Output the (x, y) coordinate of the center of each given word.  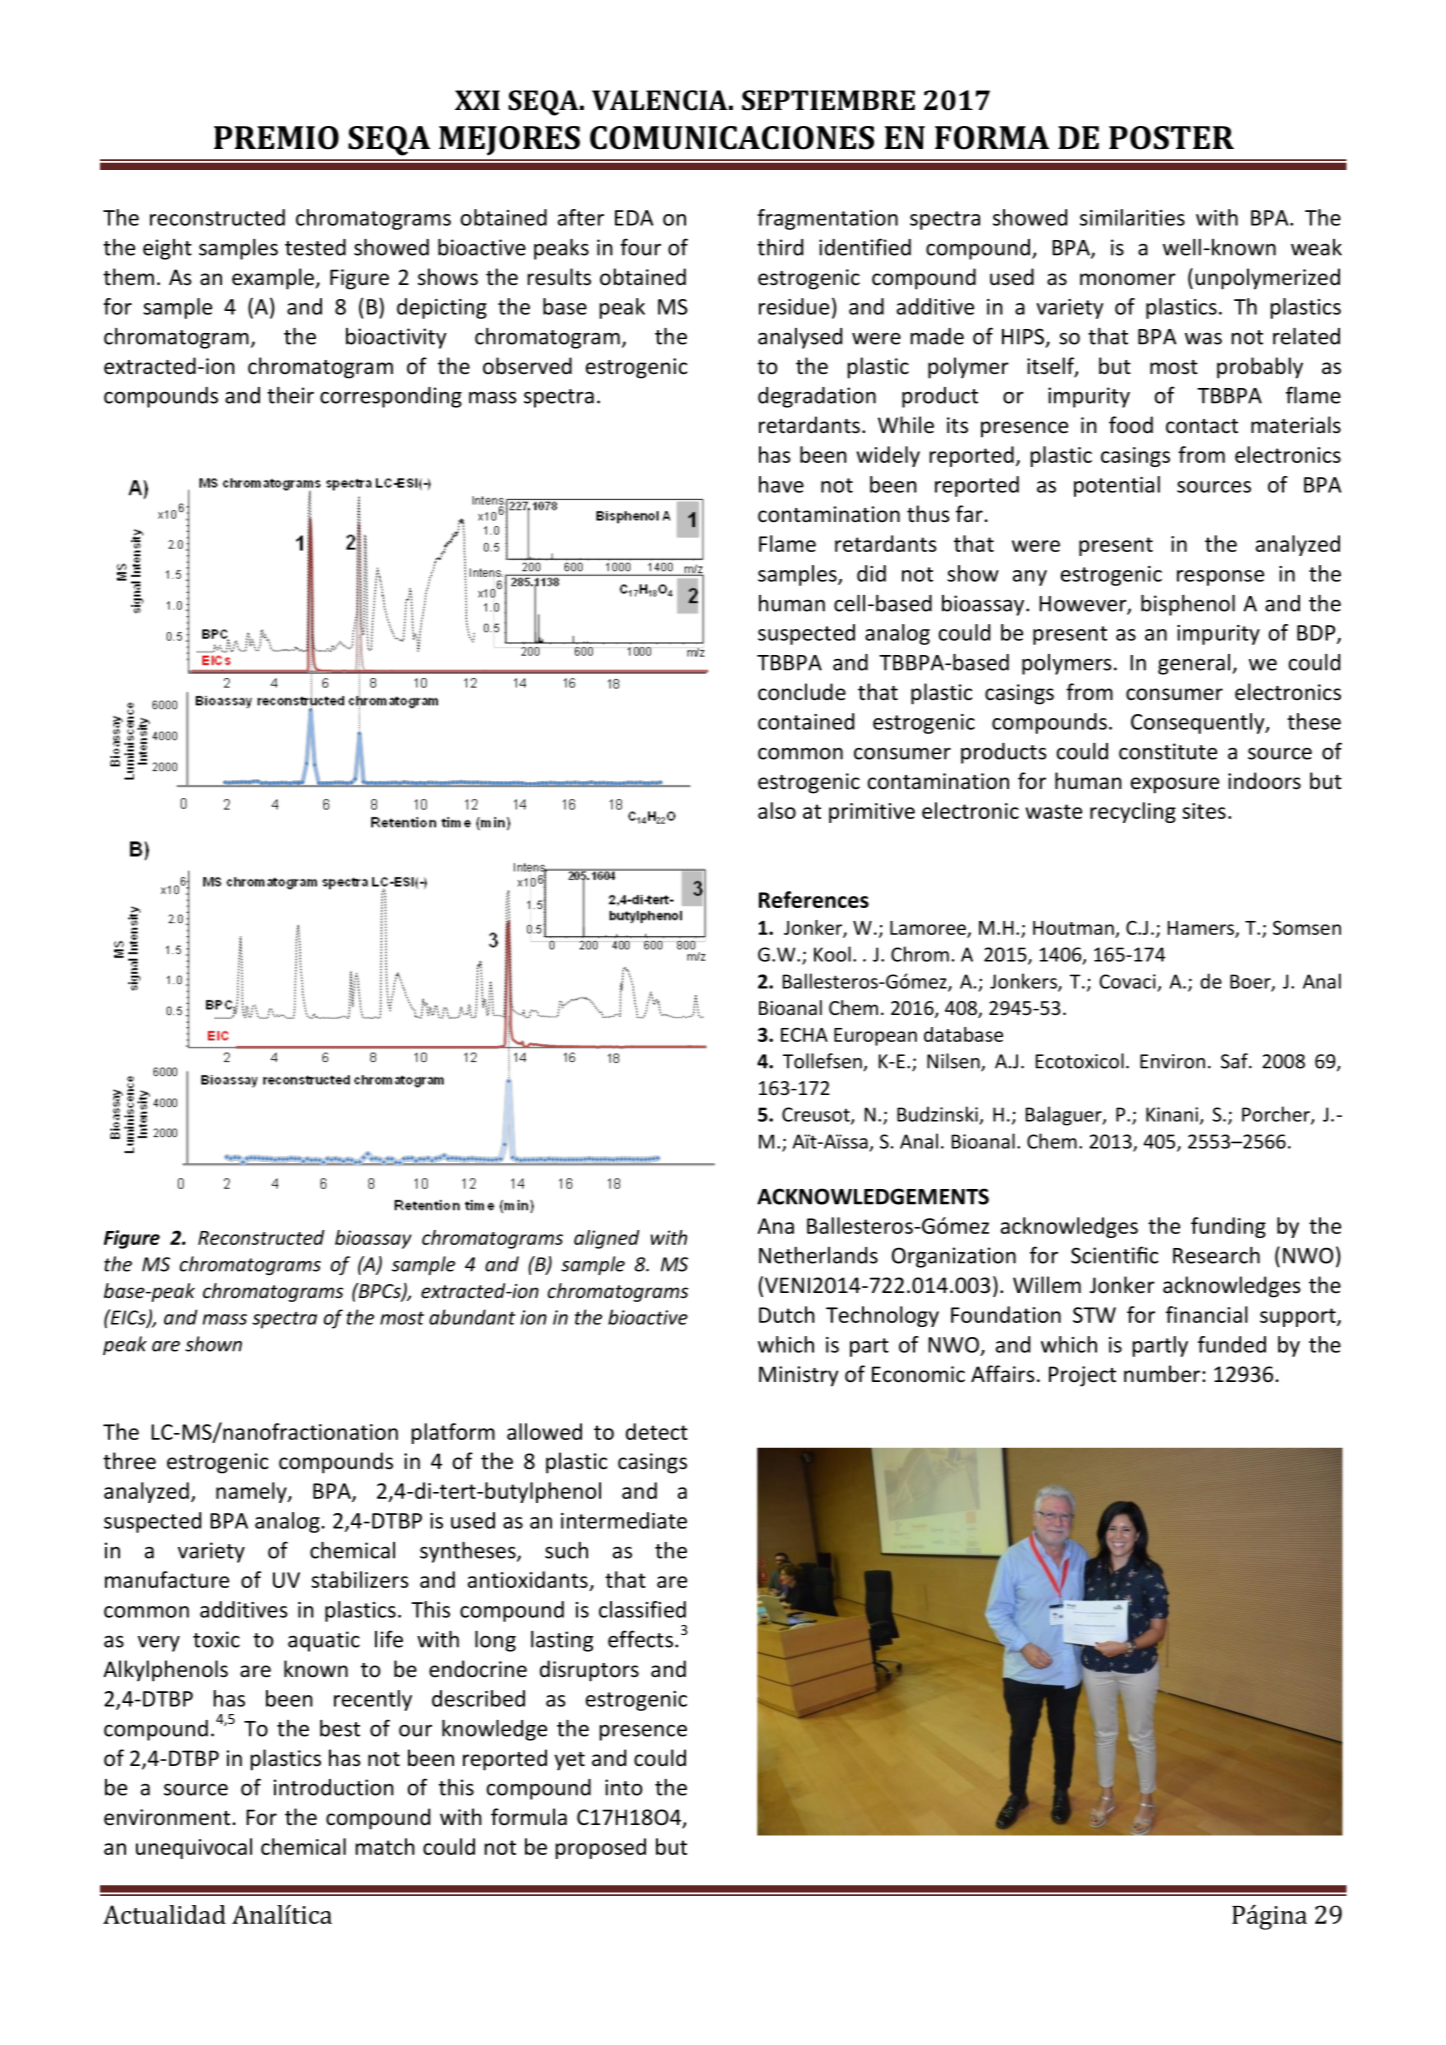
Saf (1235, 1061)
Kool (832, 954)
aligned (607, 1239)
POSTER (1171, 138)
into (623, 1787)
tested (315, 247)
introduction (334, 1787)
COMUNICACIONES (732, 138)
